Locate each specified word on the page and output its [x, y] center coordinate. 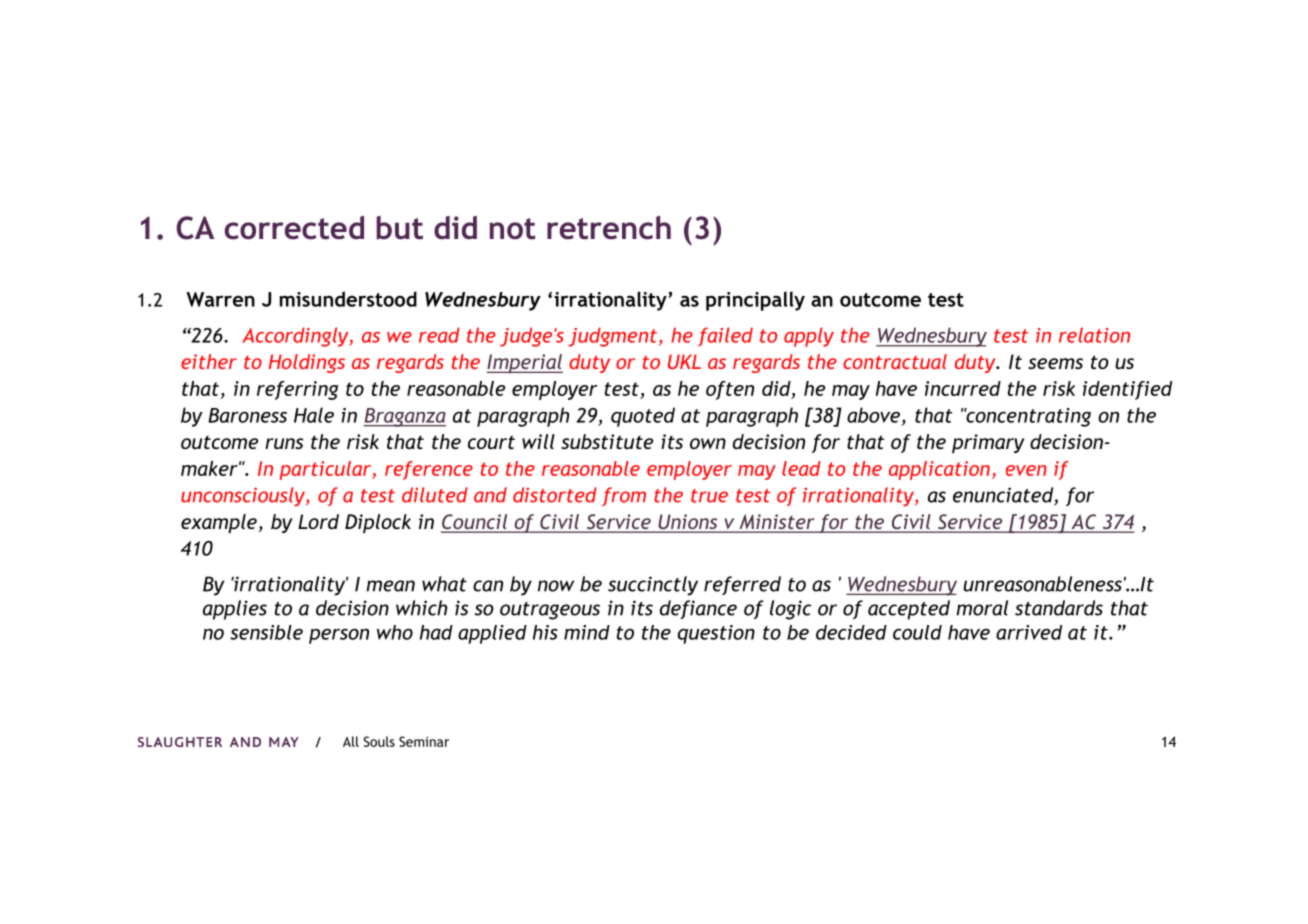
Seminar [424, 741]
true [709, 496]
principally [755, 301]
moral [982, 608]
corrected [294, 228]
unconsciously [244, 497]
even [1026, 470]
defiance [698, 609]
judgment [612, 337]
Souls [379, 741]
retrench [609, 228]
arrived [1029, 632]
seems [1055, 363]
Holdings [307, 363]
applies [235, 610]
